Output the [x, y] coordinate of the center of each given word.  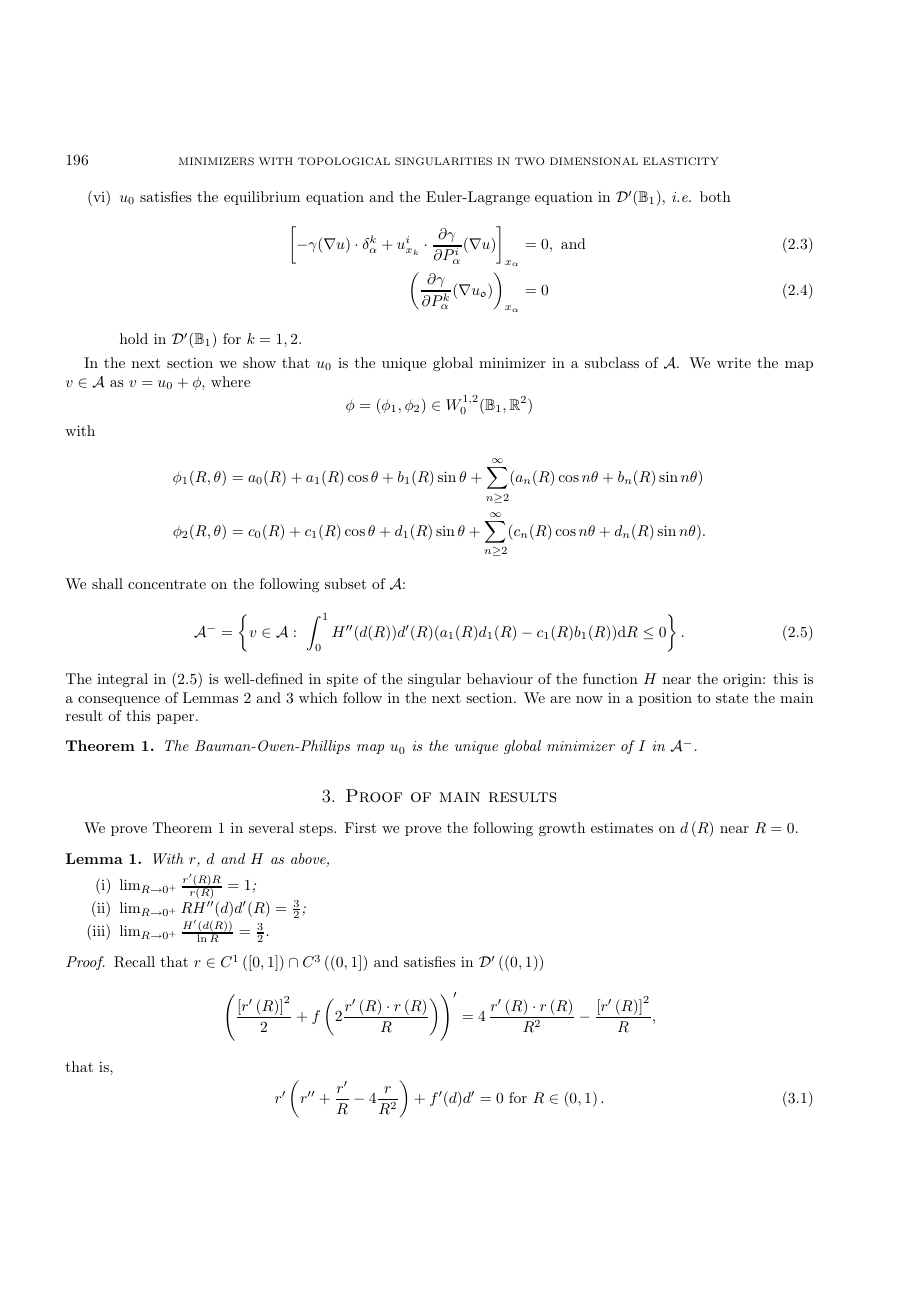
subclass [612, 362]
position [665, 699]
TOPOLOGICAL [344, 161]
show [259, 362]
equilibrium [262, 198]
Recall [134, 962]
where [230, 381]
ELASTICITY [681, 161]
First [360, 827]
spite [342, 680]
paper [177, 719]
